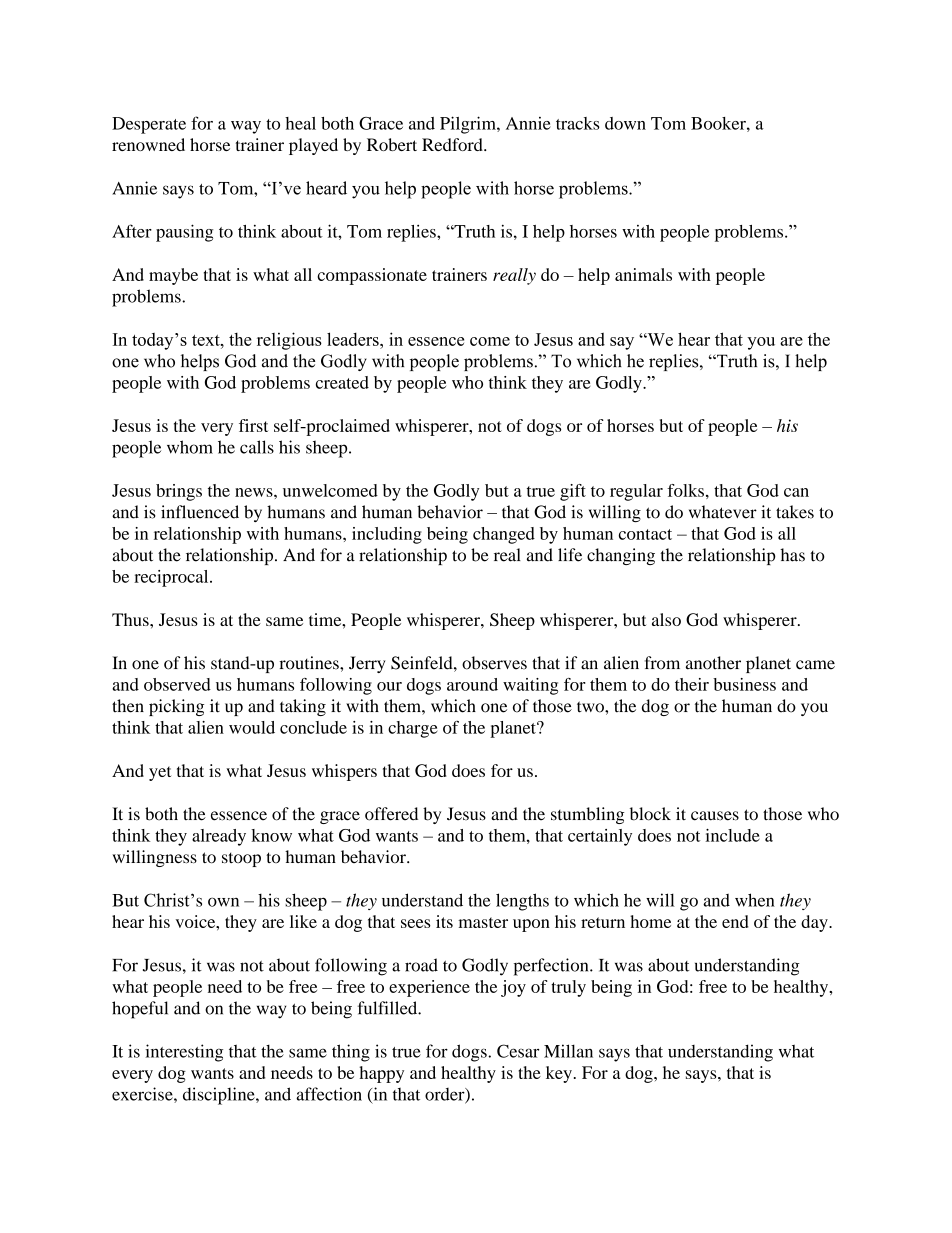  Describe the element at coordinates (755, 900) in the screenshot. I see `when` at that location.
